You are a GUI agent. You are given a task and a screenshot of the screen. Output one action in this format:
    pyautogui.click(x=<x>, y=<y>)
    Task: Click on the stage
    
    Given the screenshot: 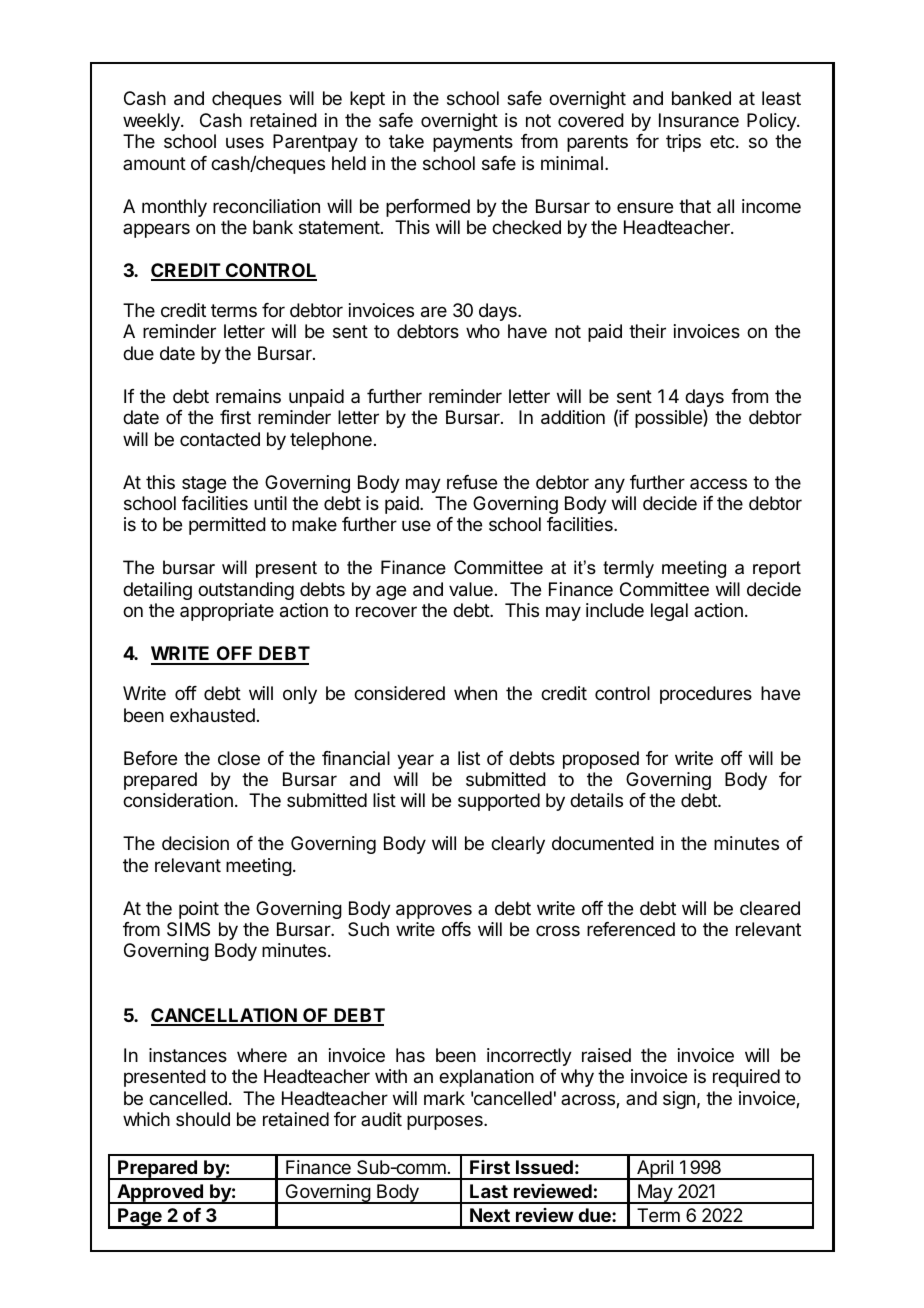 What is the action you would take?
    pyautogui.click(x=204, y=484)
